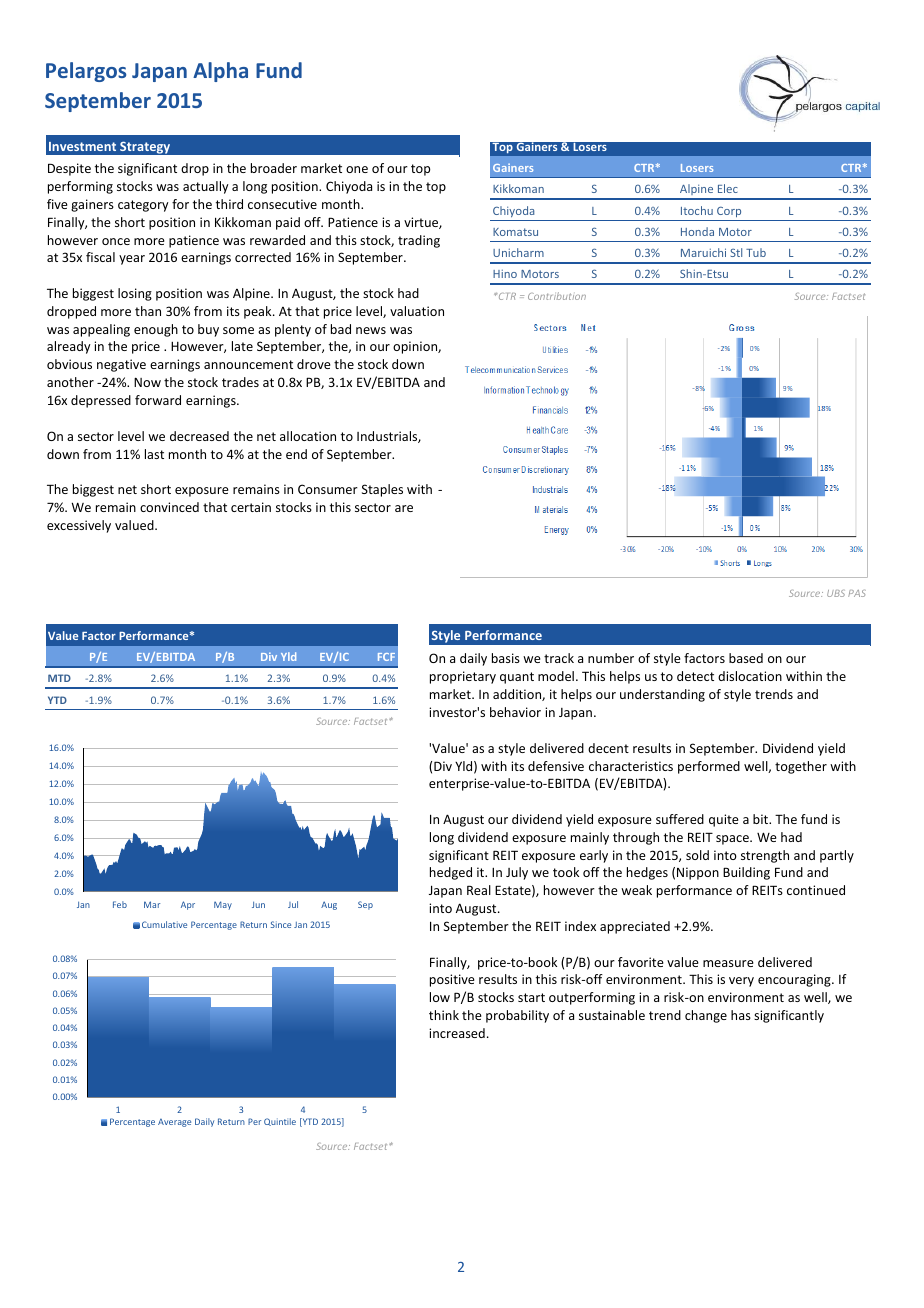 Image resolution: width=924 pixels, height=1308 pixels. Describe the element at coordinates (174, 1123) in the page. I see `Average` at that location.
